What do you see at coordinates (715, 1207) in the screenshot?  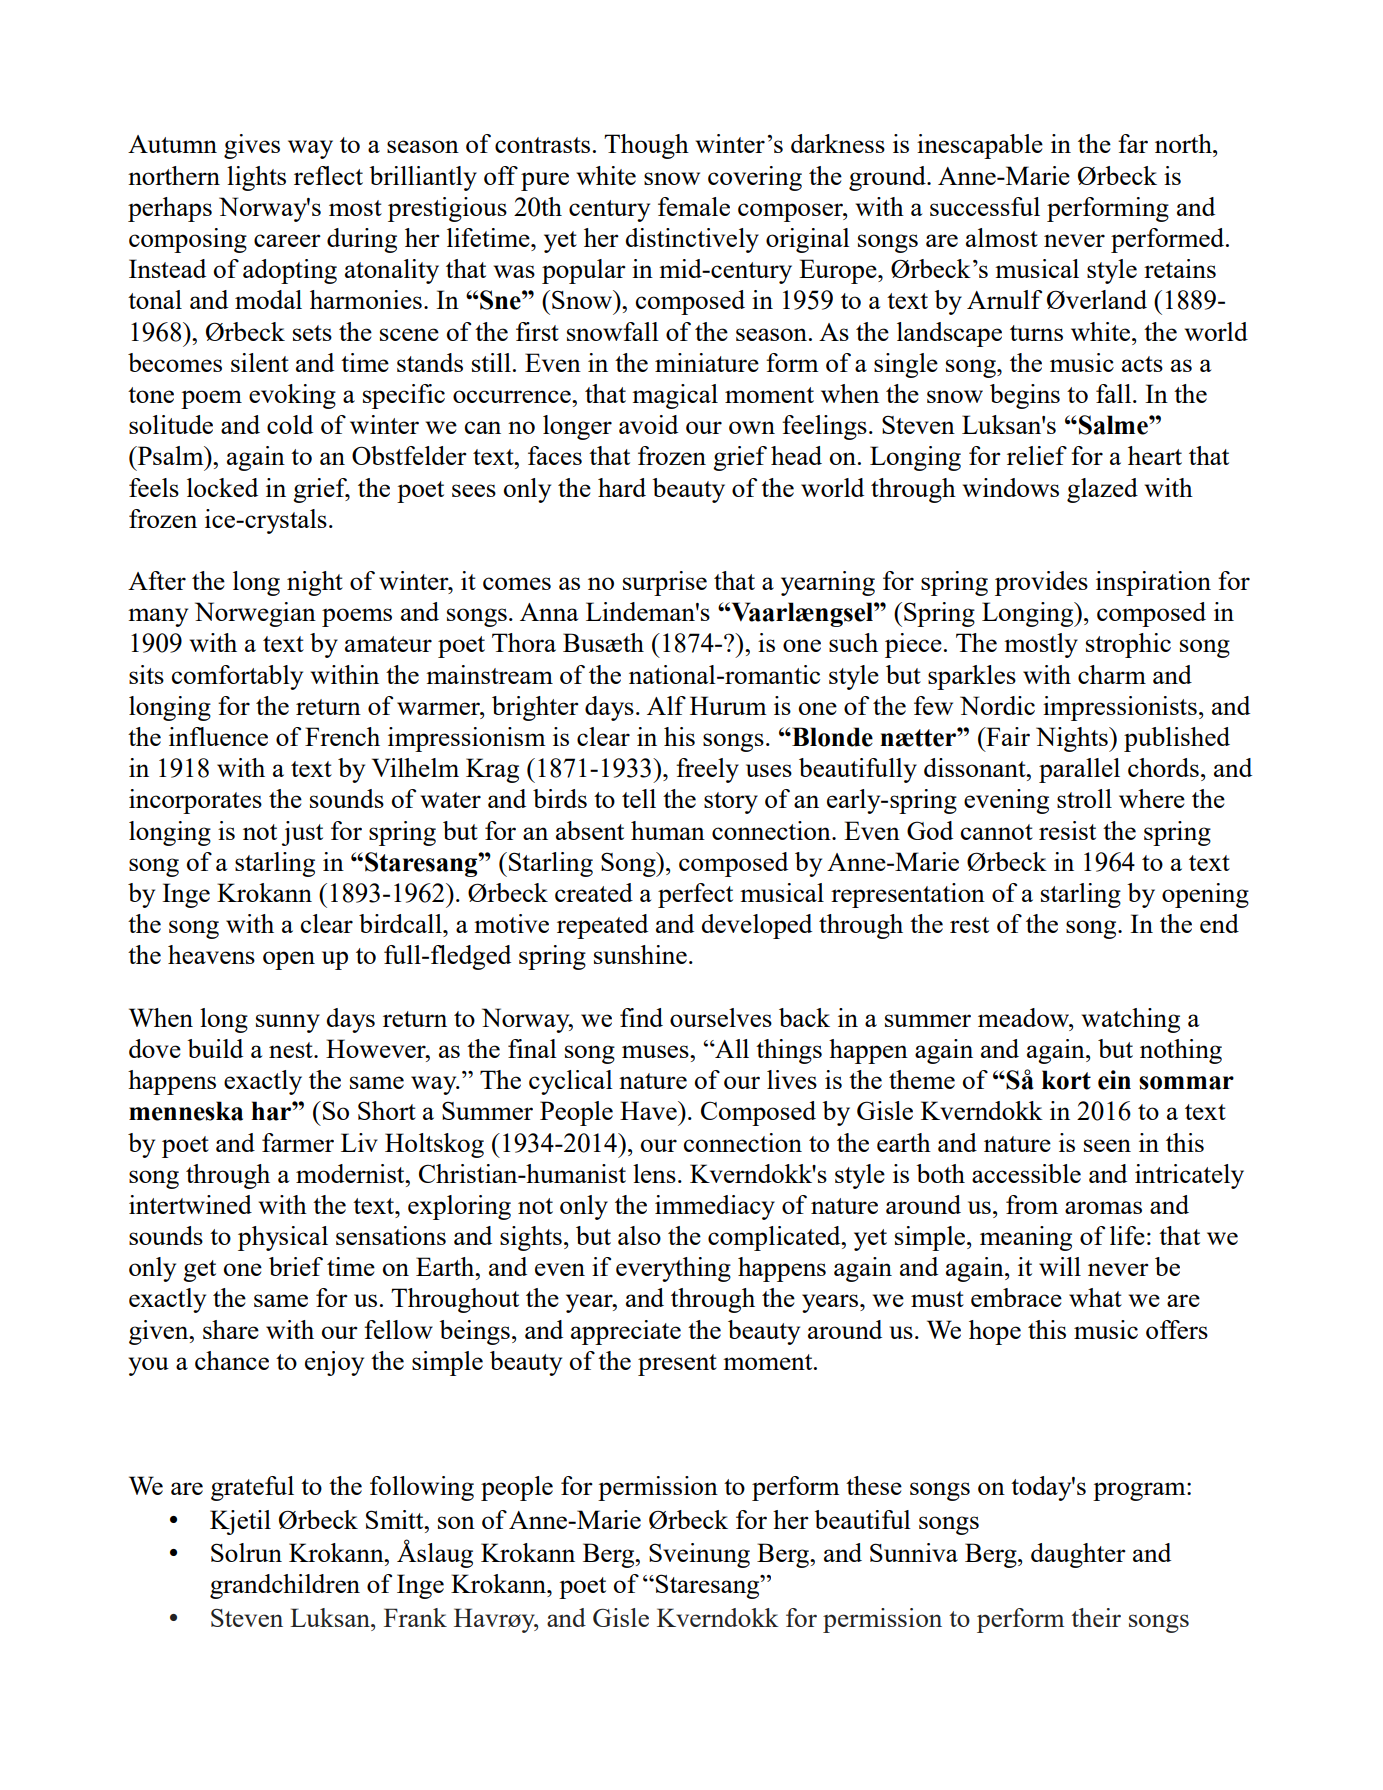 I see `immediacy` at bounding box center [715, 1207].
